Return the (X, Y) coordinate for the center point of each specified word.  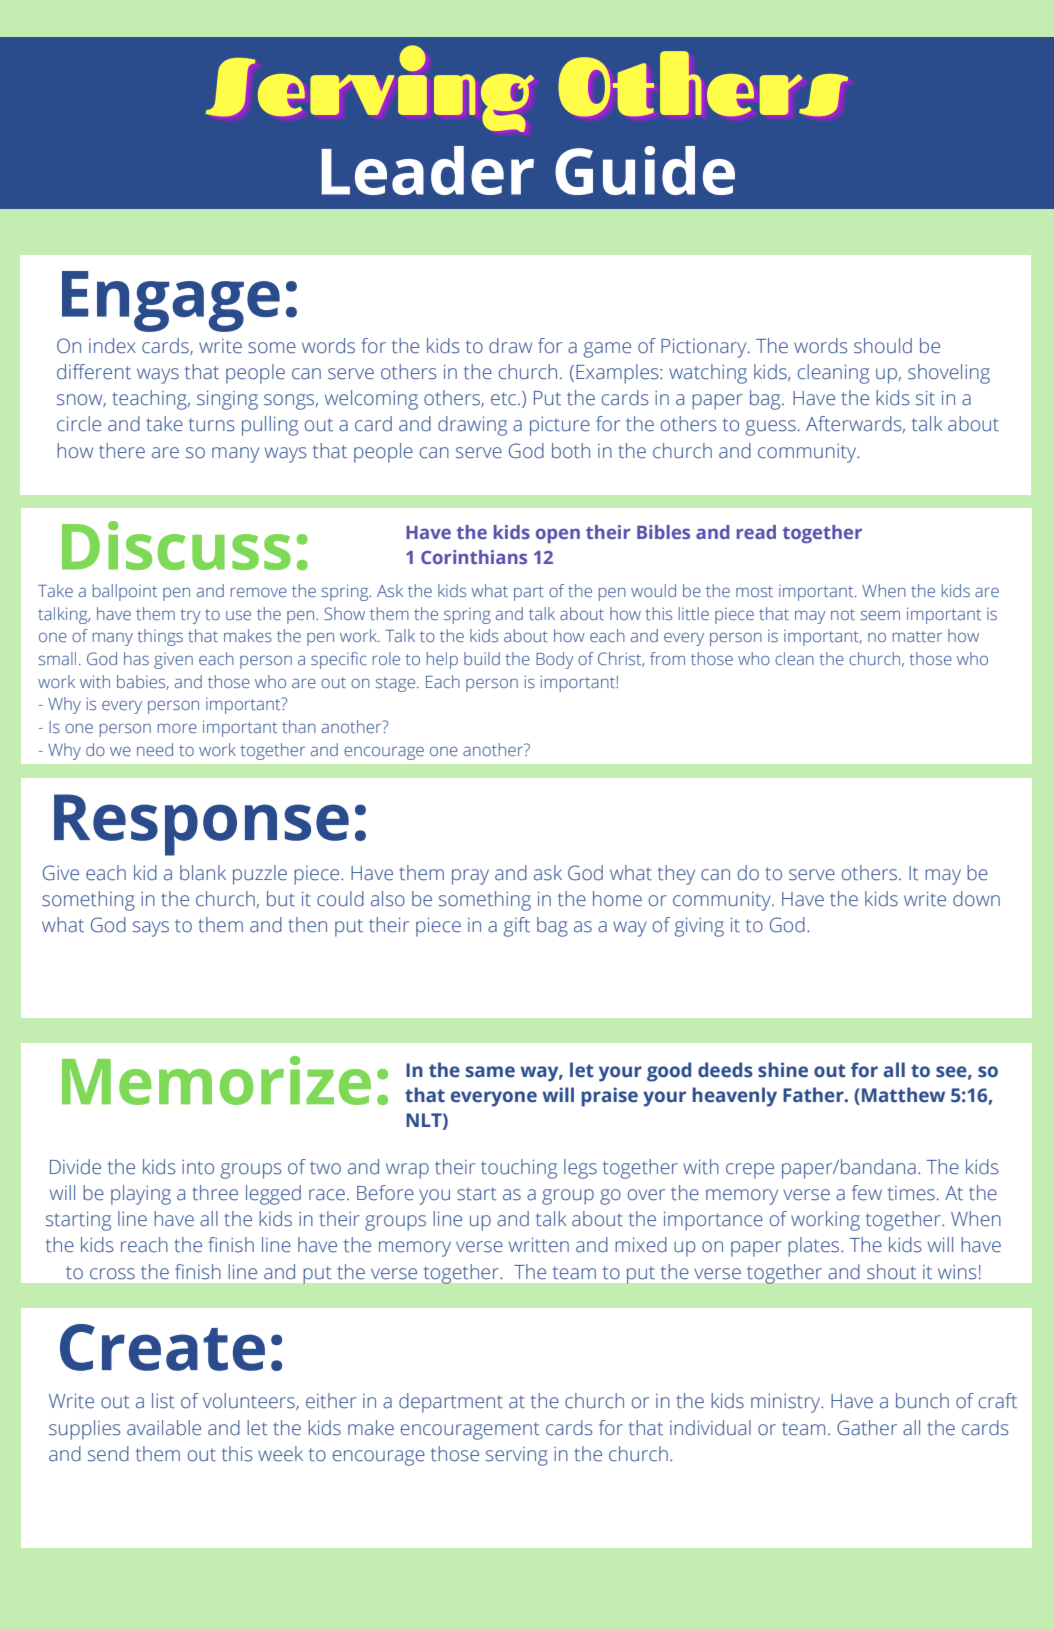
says (151, 929)
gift (516, 927)
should (883, 346)
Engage (171, 301)
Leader (427, 170)
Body (555, 660)
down (976, 899)
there (122, 451)
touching (519, 1169)
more (177, 728)
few (867, 1193)
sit (925, 398)
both (571, 451)
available (164, 1428)
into (198, 1167)
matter (917, 636)
